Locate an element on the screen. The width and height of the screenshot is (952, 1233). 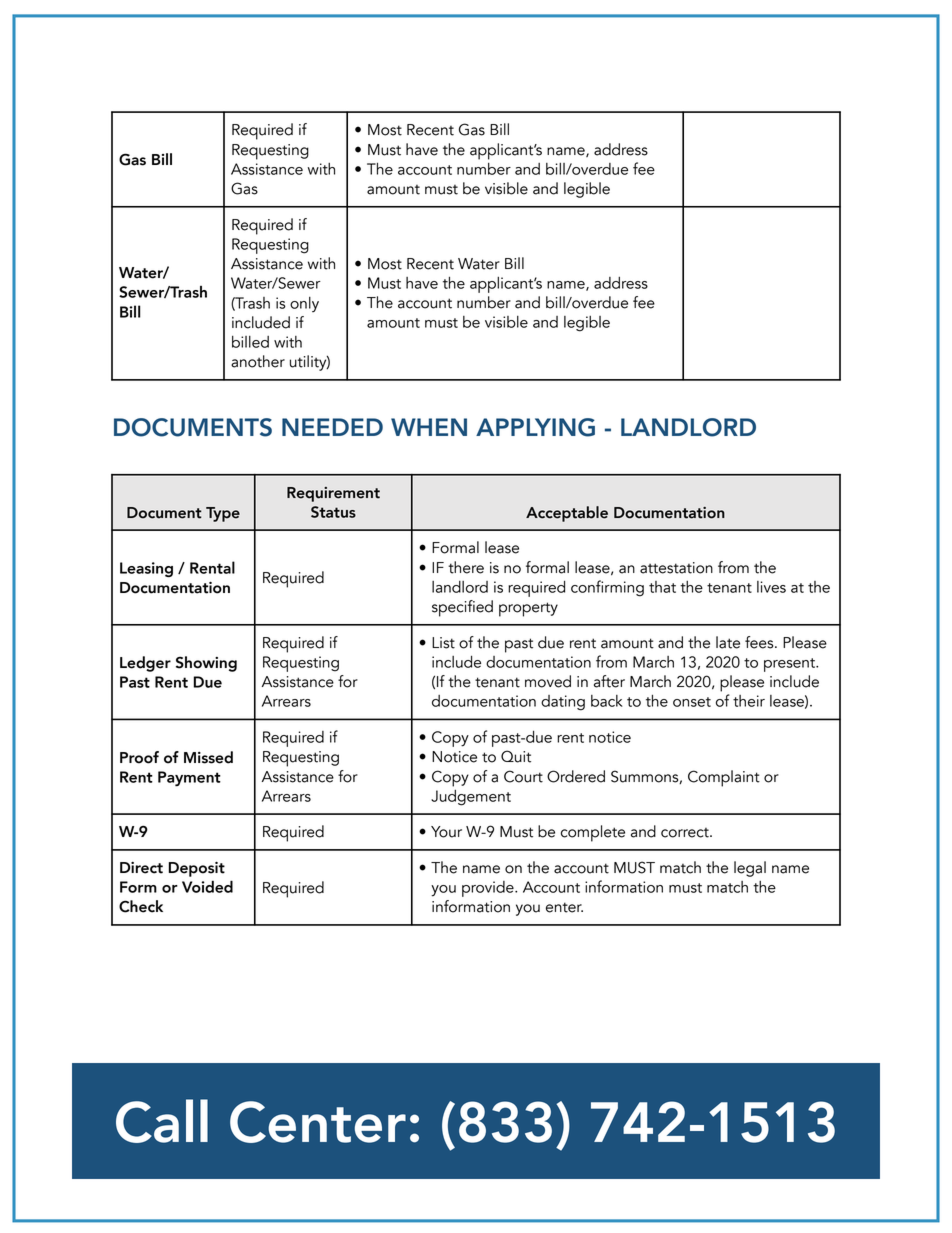
correct is located at coordinates (686, 833).
